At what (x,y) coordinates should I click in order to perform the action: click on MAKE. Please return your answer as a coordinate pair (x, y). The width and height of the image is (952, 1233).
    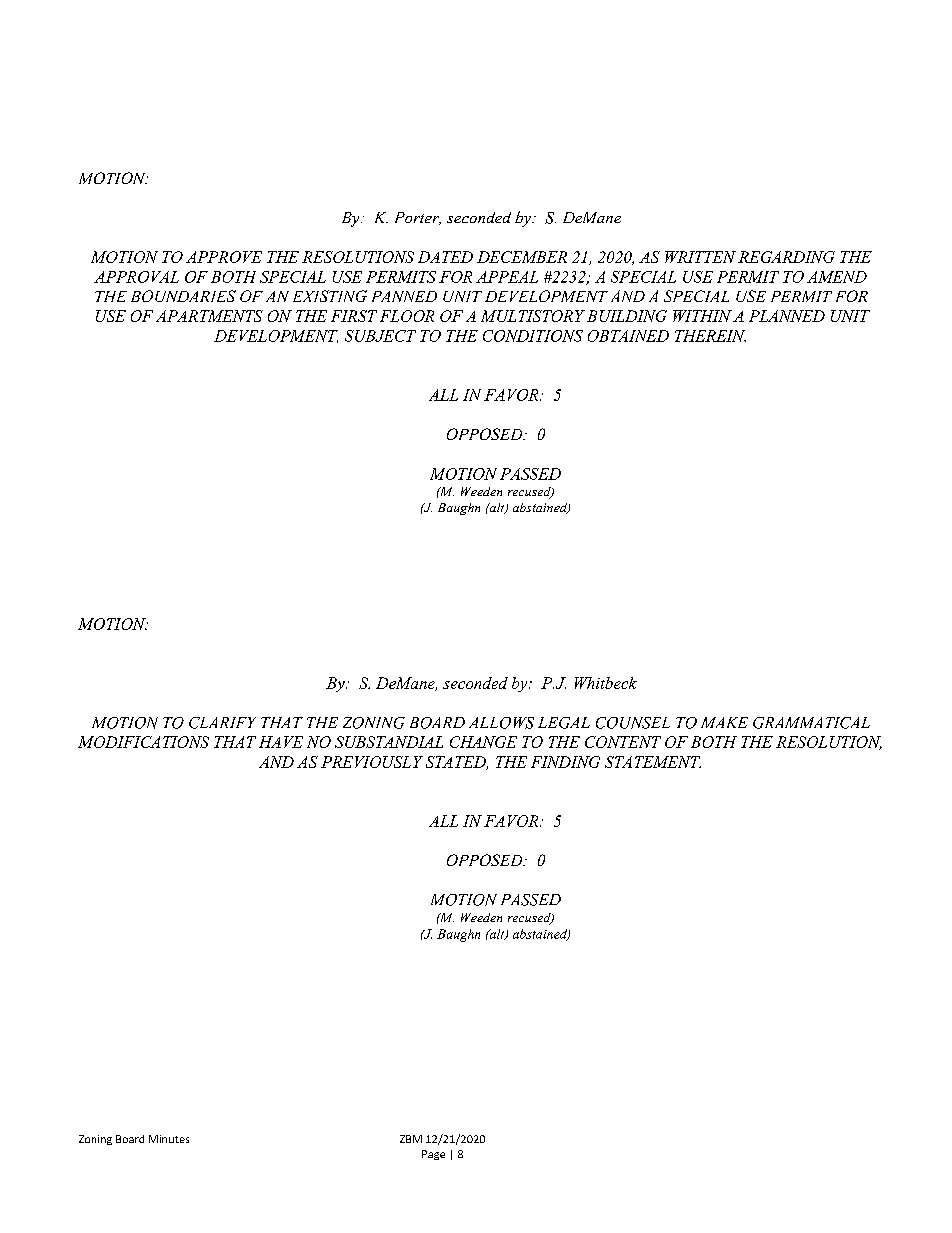
    Looking at the image, I should click on (724, 722).
